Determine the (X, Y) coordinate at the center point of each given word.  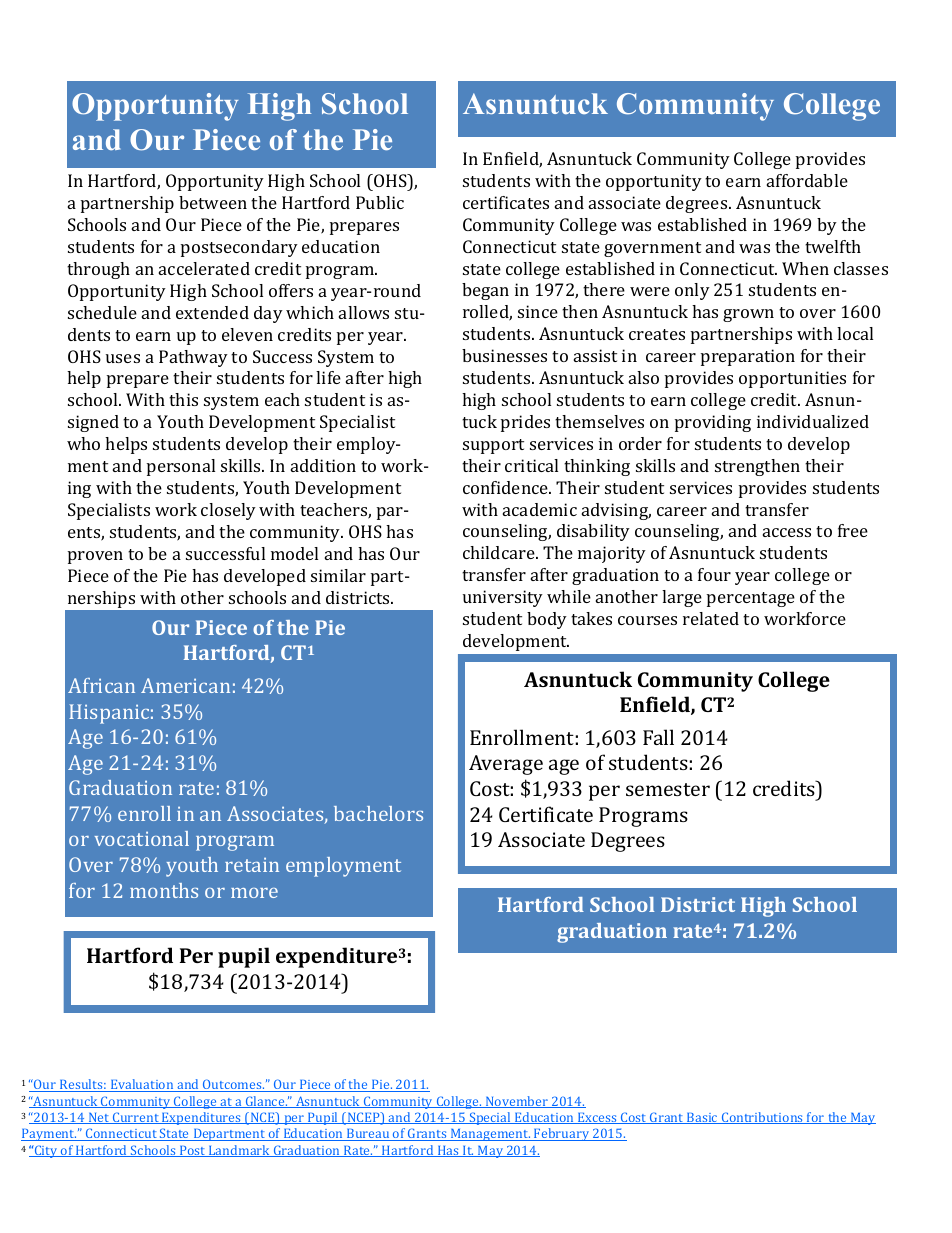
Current (136, 1118)
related (711, 618)
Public (380, 202)
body (547, 620)
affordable (807, 180)
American (185, 685)
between (213, 202)
